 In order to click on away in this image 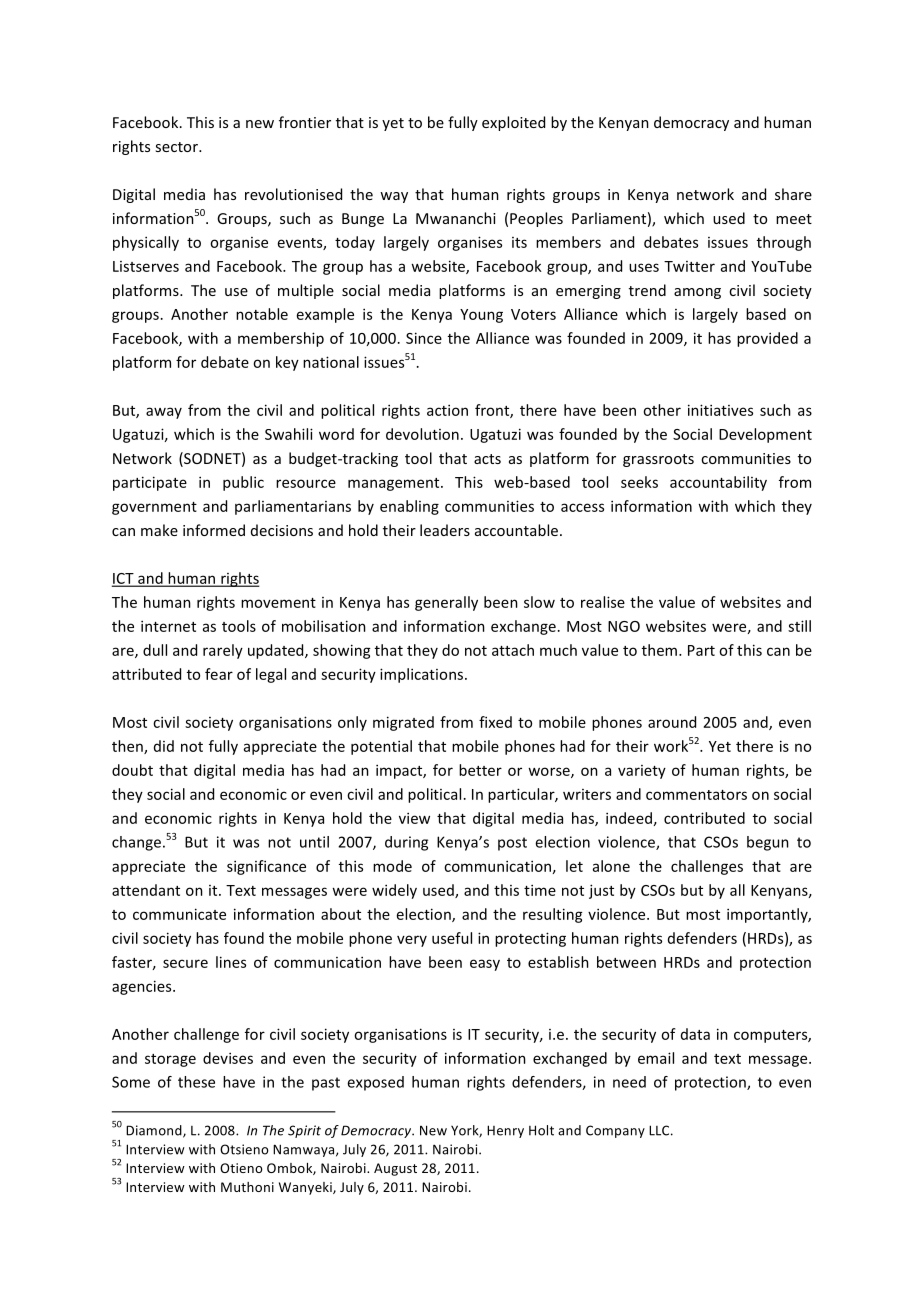, I will do `click(164, 413)`.
